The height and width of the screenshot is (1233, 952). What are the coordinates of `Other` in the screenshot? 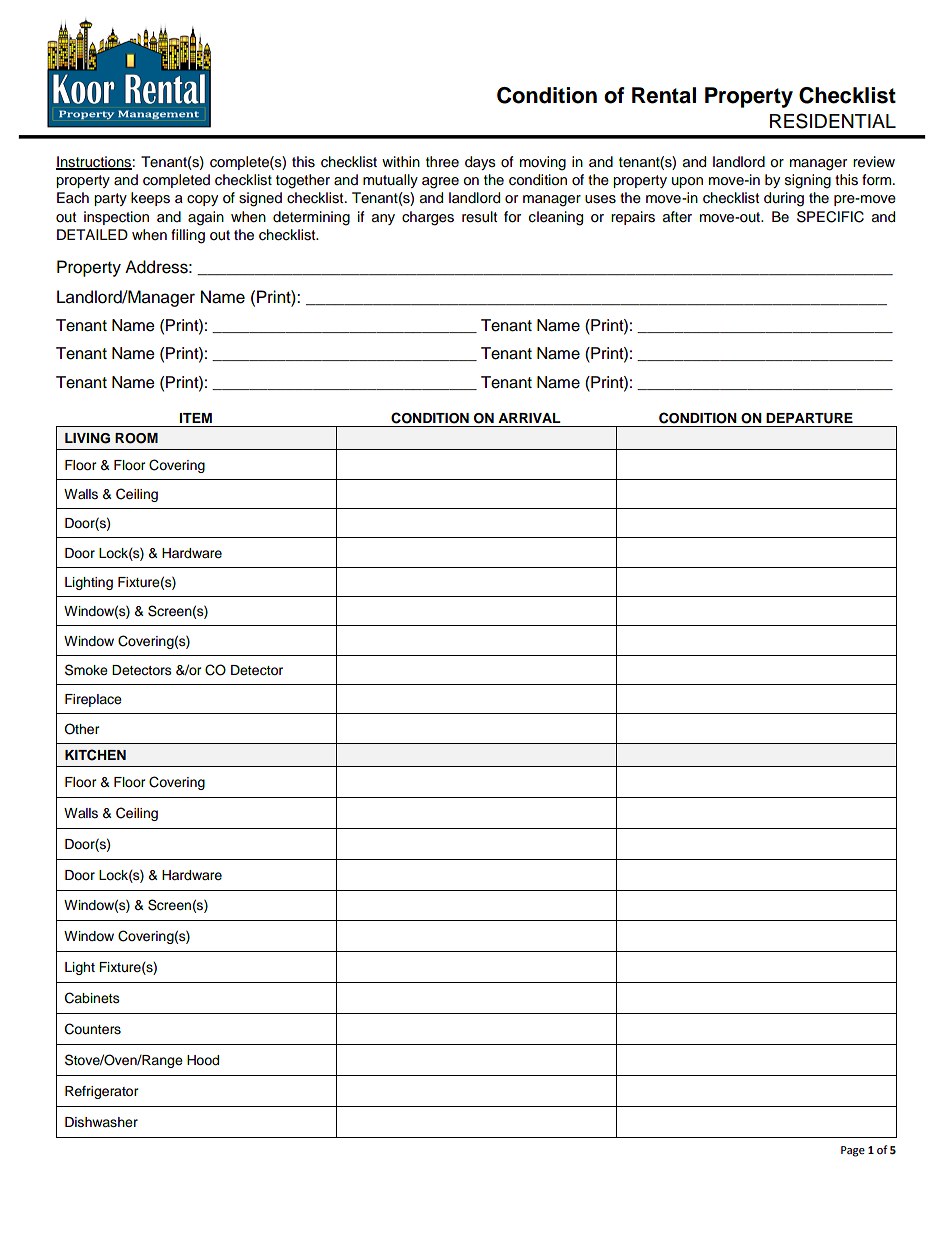 It's located at (82, 729).
